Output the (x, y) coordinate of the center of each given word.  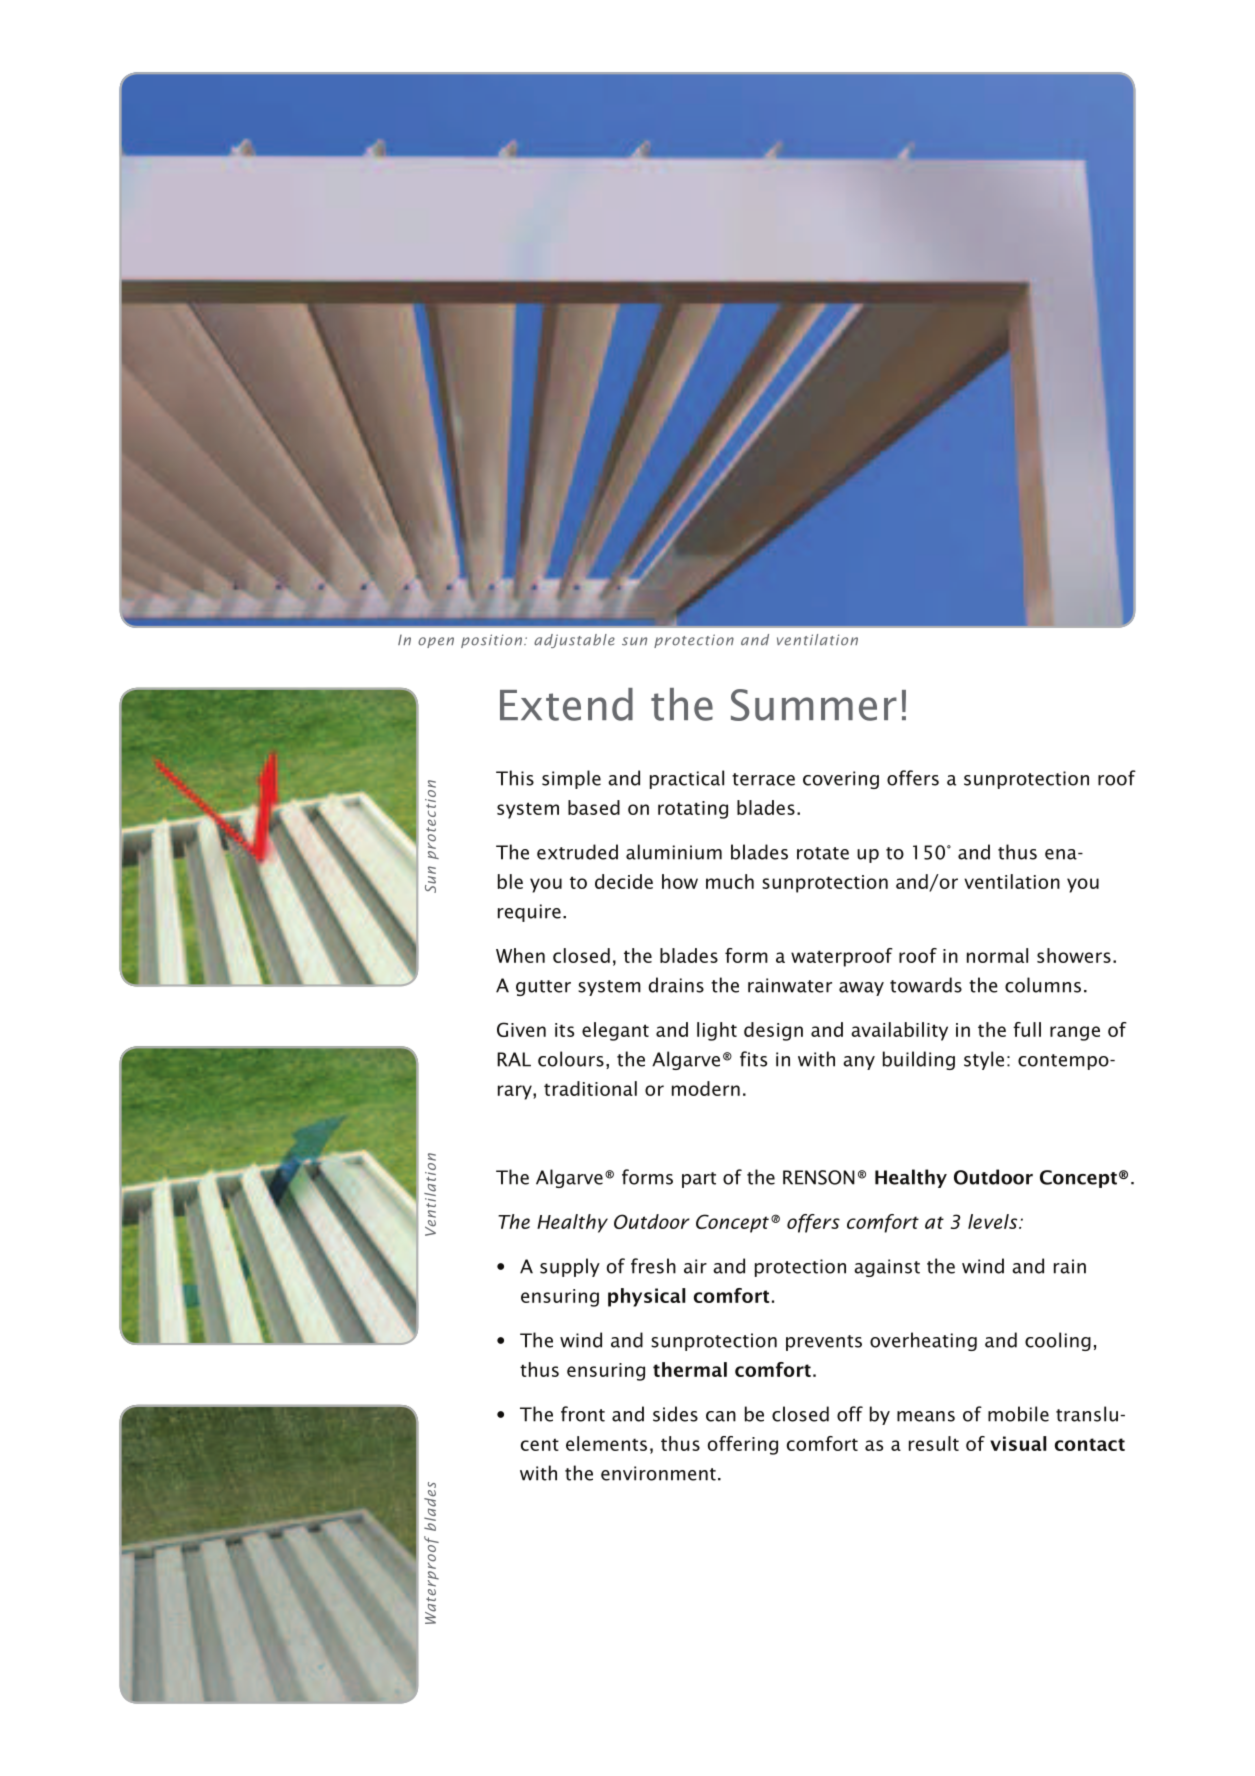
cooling (1058, 1341)
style (984, 1060)
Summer (814, 705)
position (491, 641)
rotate (823, 853)
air (695, 1266)
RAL (514, 1059)
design (773, 1031)
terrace (763, 779)
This (515, 778)
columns (1043, 985)
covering (841, 780)
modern (706, 1088)
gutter (543, 988)
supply (570, 1267)
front (583, 1414)
